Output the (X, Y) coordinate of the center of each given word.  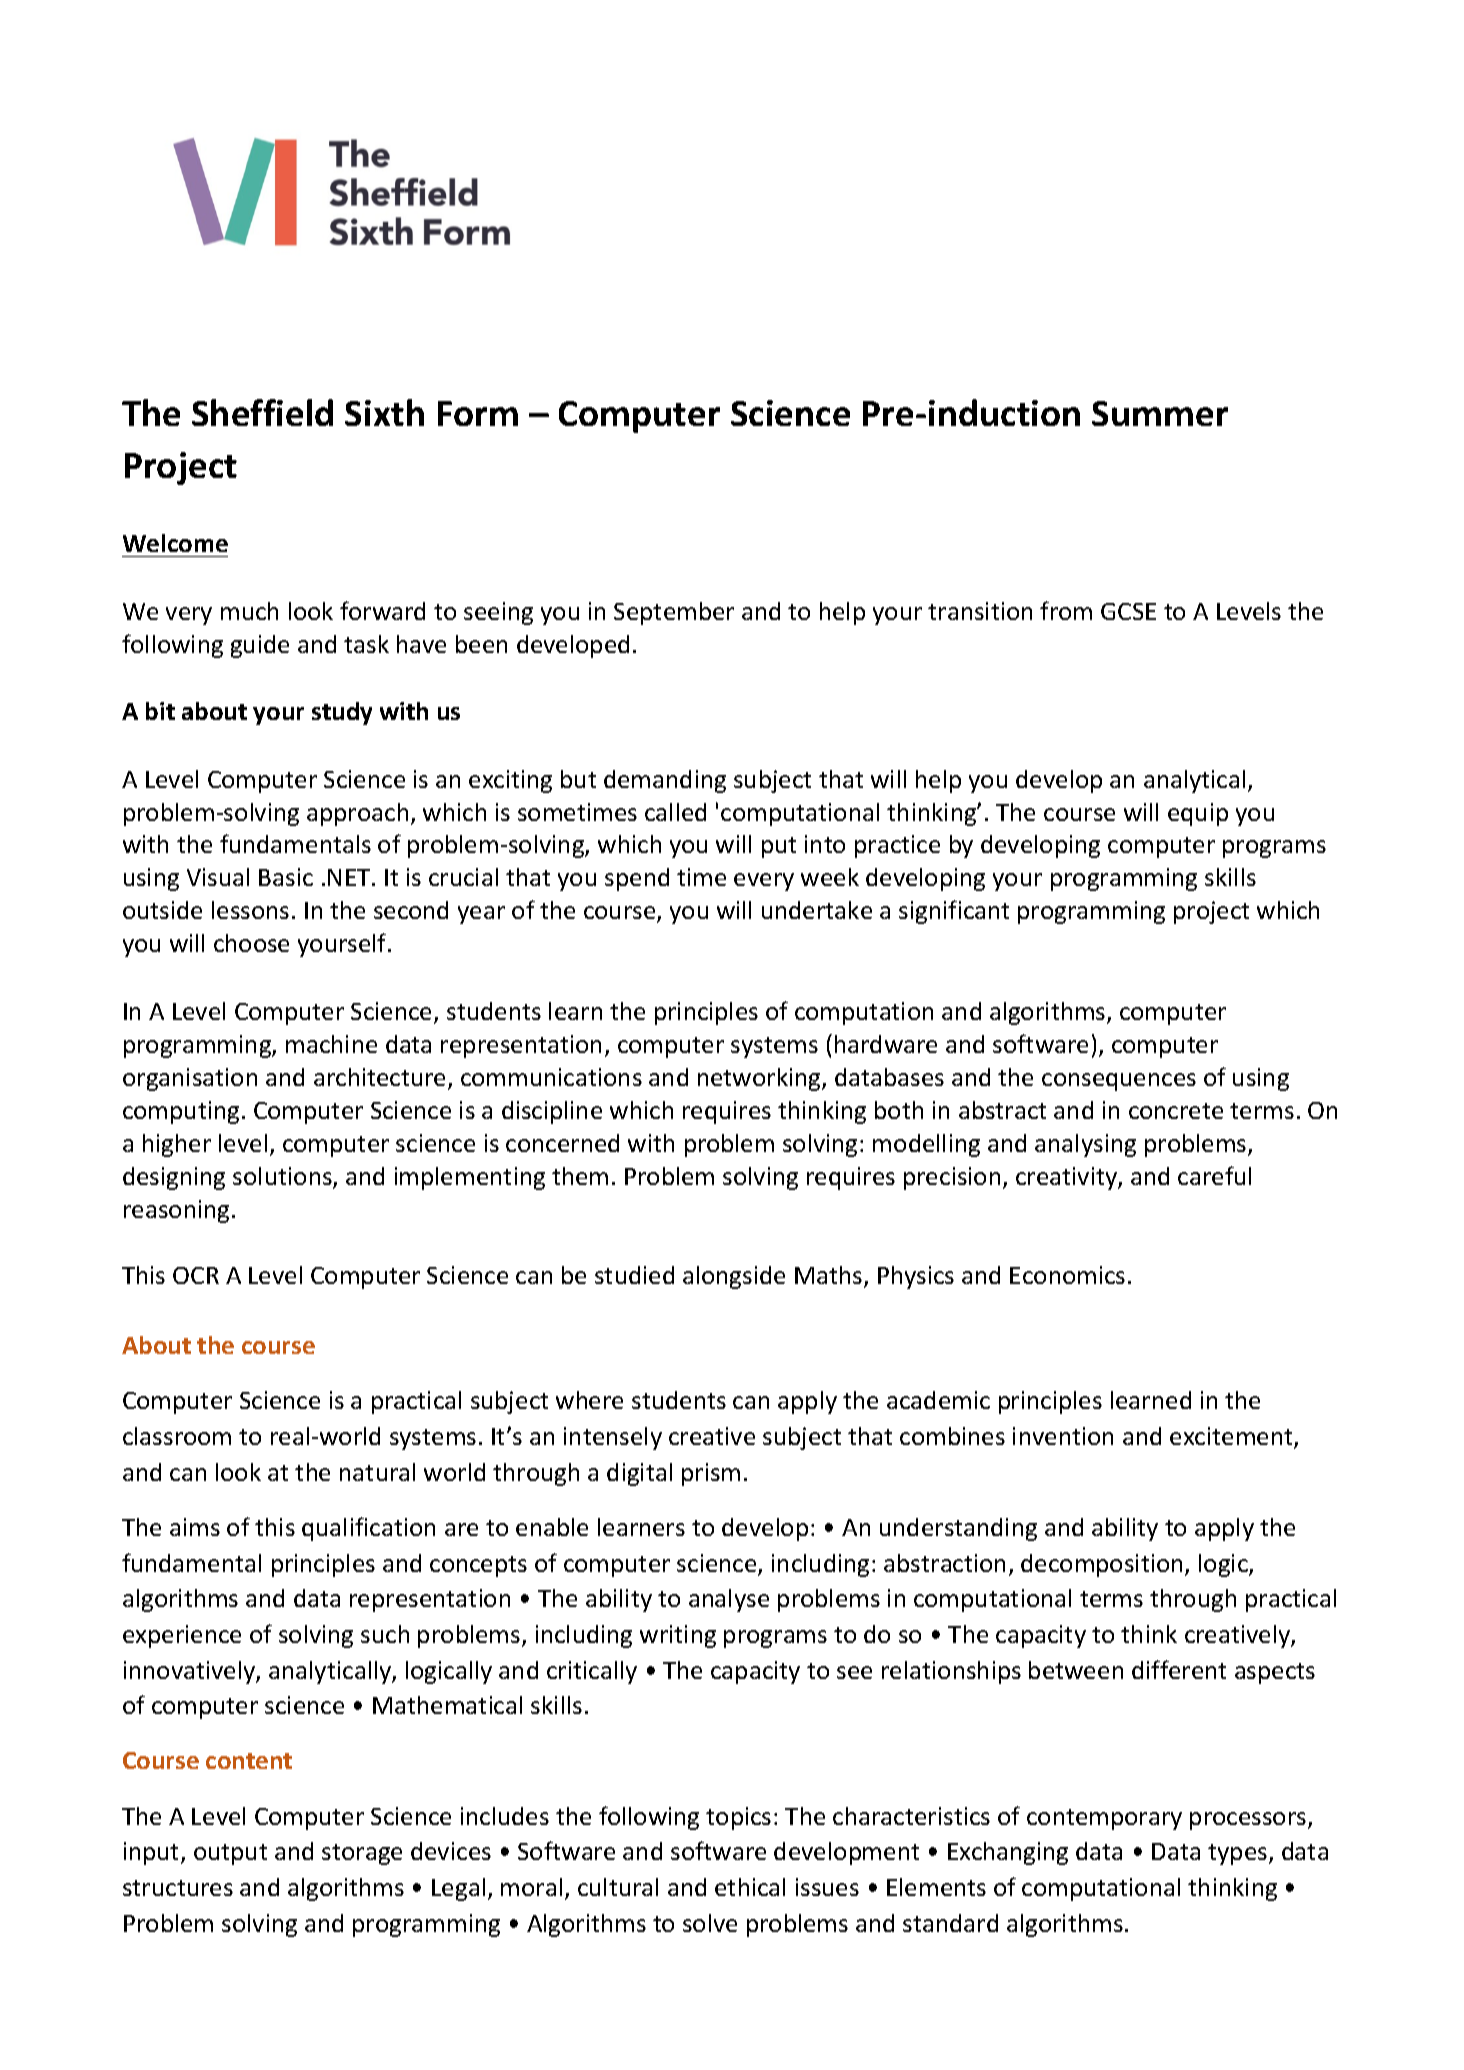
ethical (750, 1887)
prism (711, 1474)
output (230, 1854)
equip (1198, 814)
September (674, 613)
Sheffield (262, 412)
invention (1063, 1436)
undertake (817, 910)
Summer (1160, 413)
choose (251, 943)
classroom (177, 1436)
